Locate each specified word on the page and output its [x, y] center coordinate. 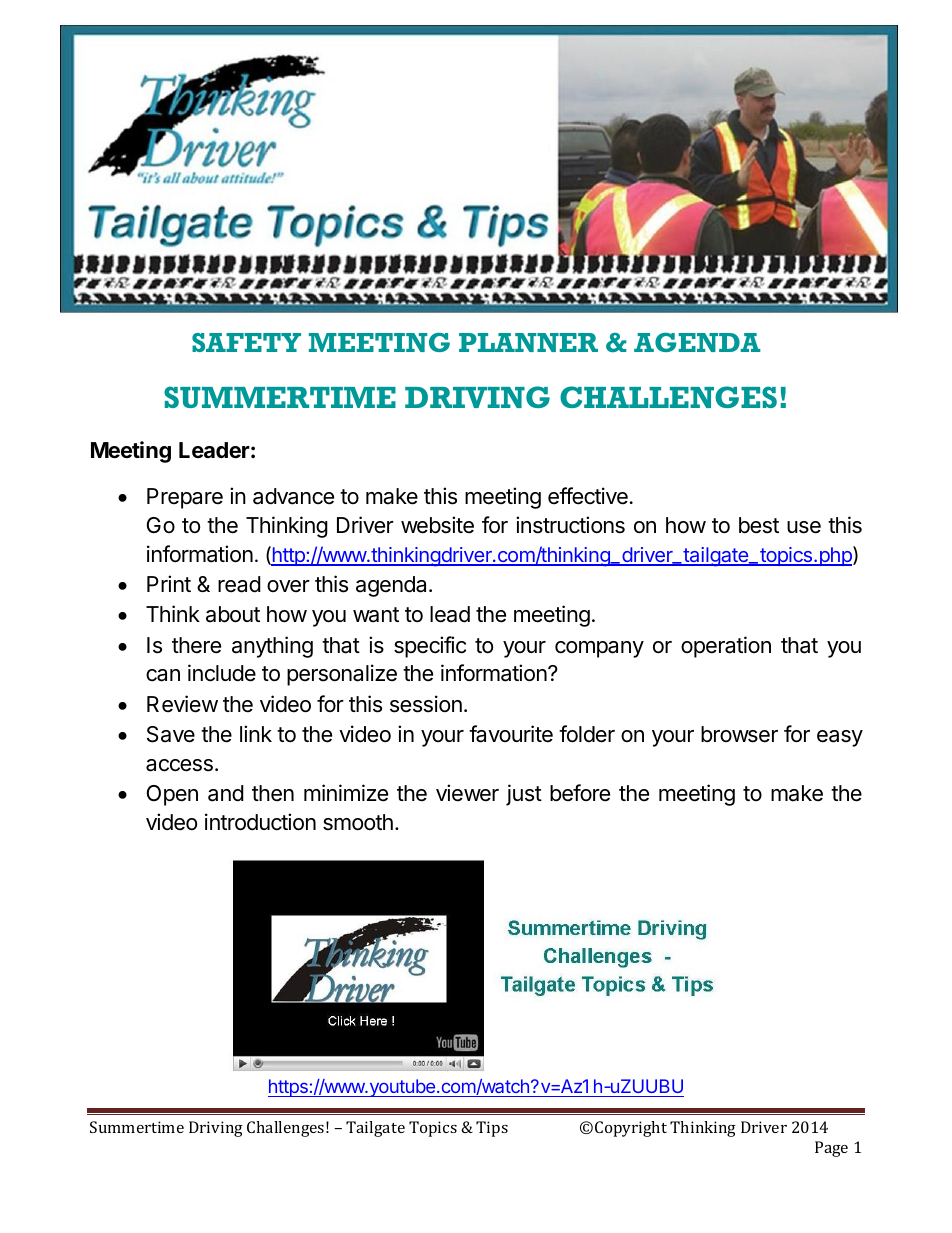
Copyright [631, 1129]
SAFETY [246, 342]
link [256, 733]
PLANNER [528, 342]
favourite [511, 734]
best [759, 525]
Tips [492, 1129]
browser [739, 734]
